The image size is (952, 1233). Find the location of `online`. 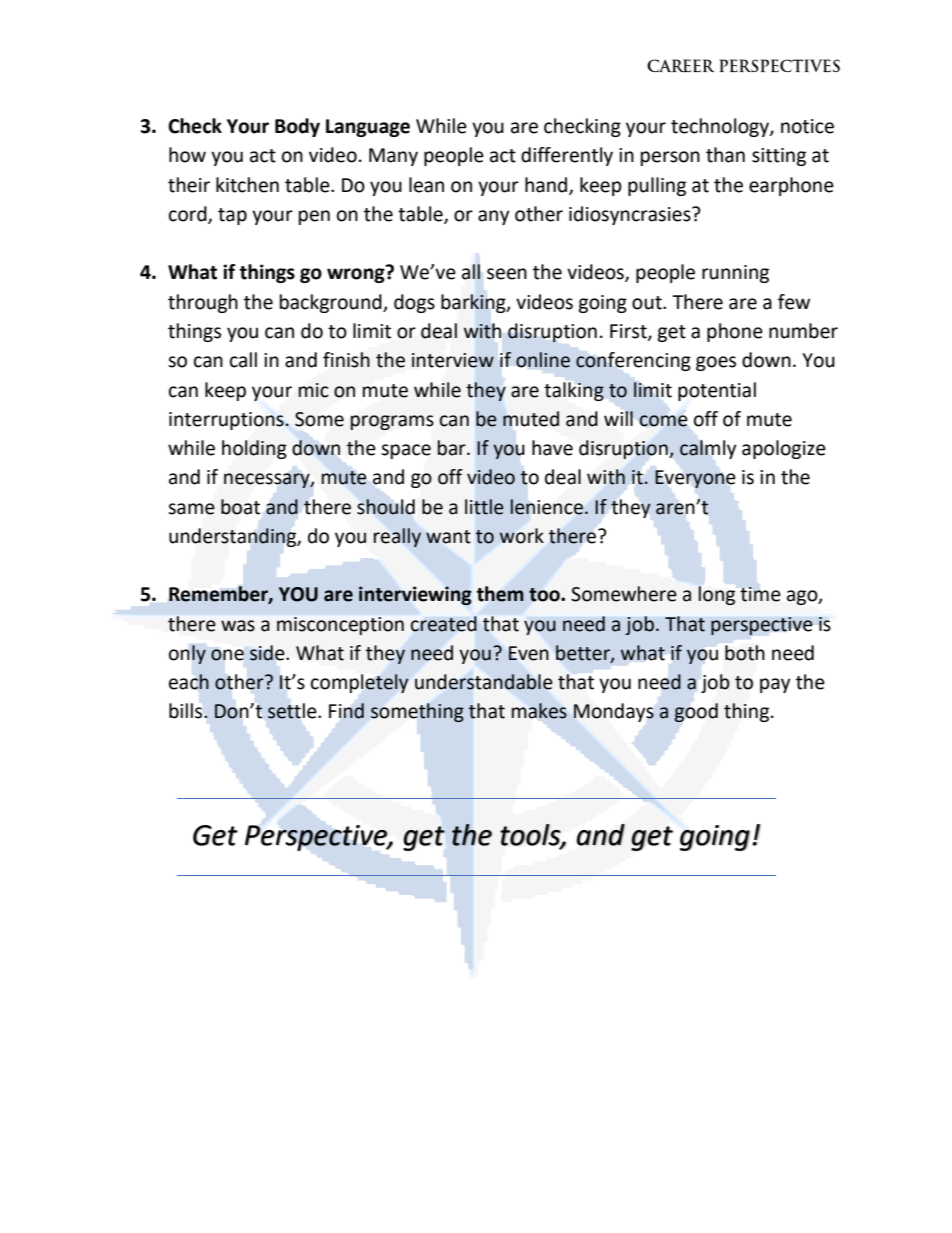

online is located at coordinates (543, 360).
